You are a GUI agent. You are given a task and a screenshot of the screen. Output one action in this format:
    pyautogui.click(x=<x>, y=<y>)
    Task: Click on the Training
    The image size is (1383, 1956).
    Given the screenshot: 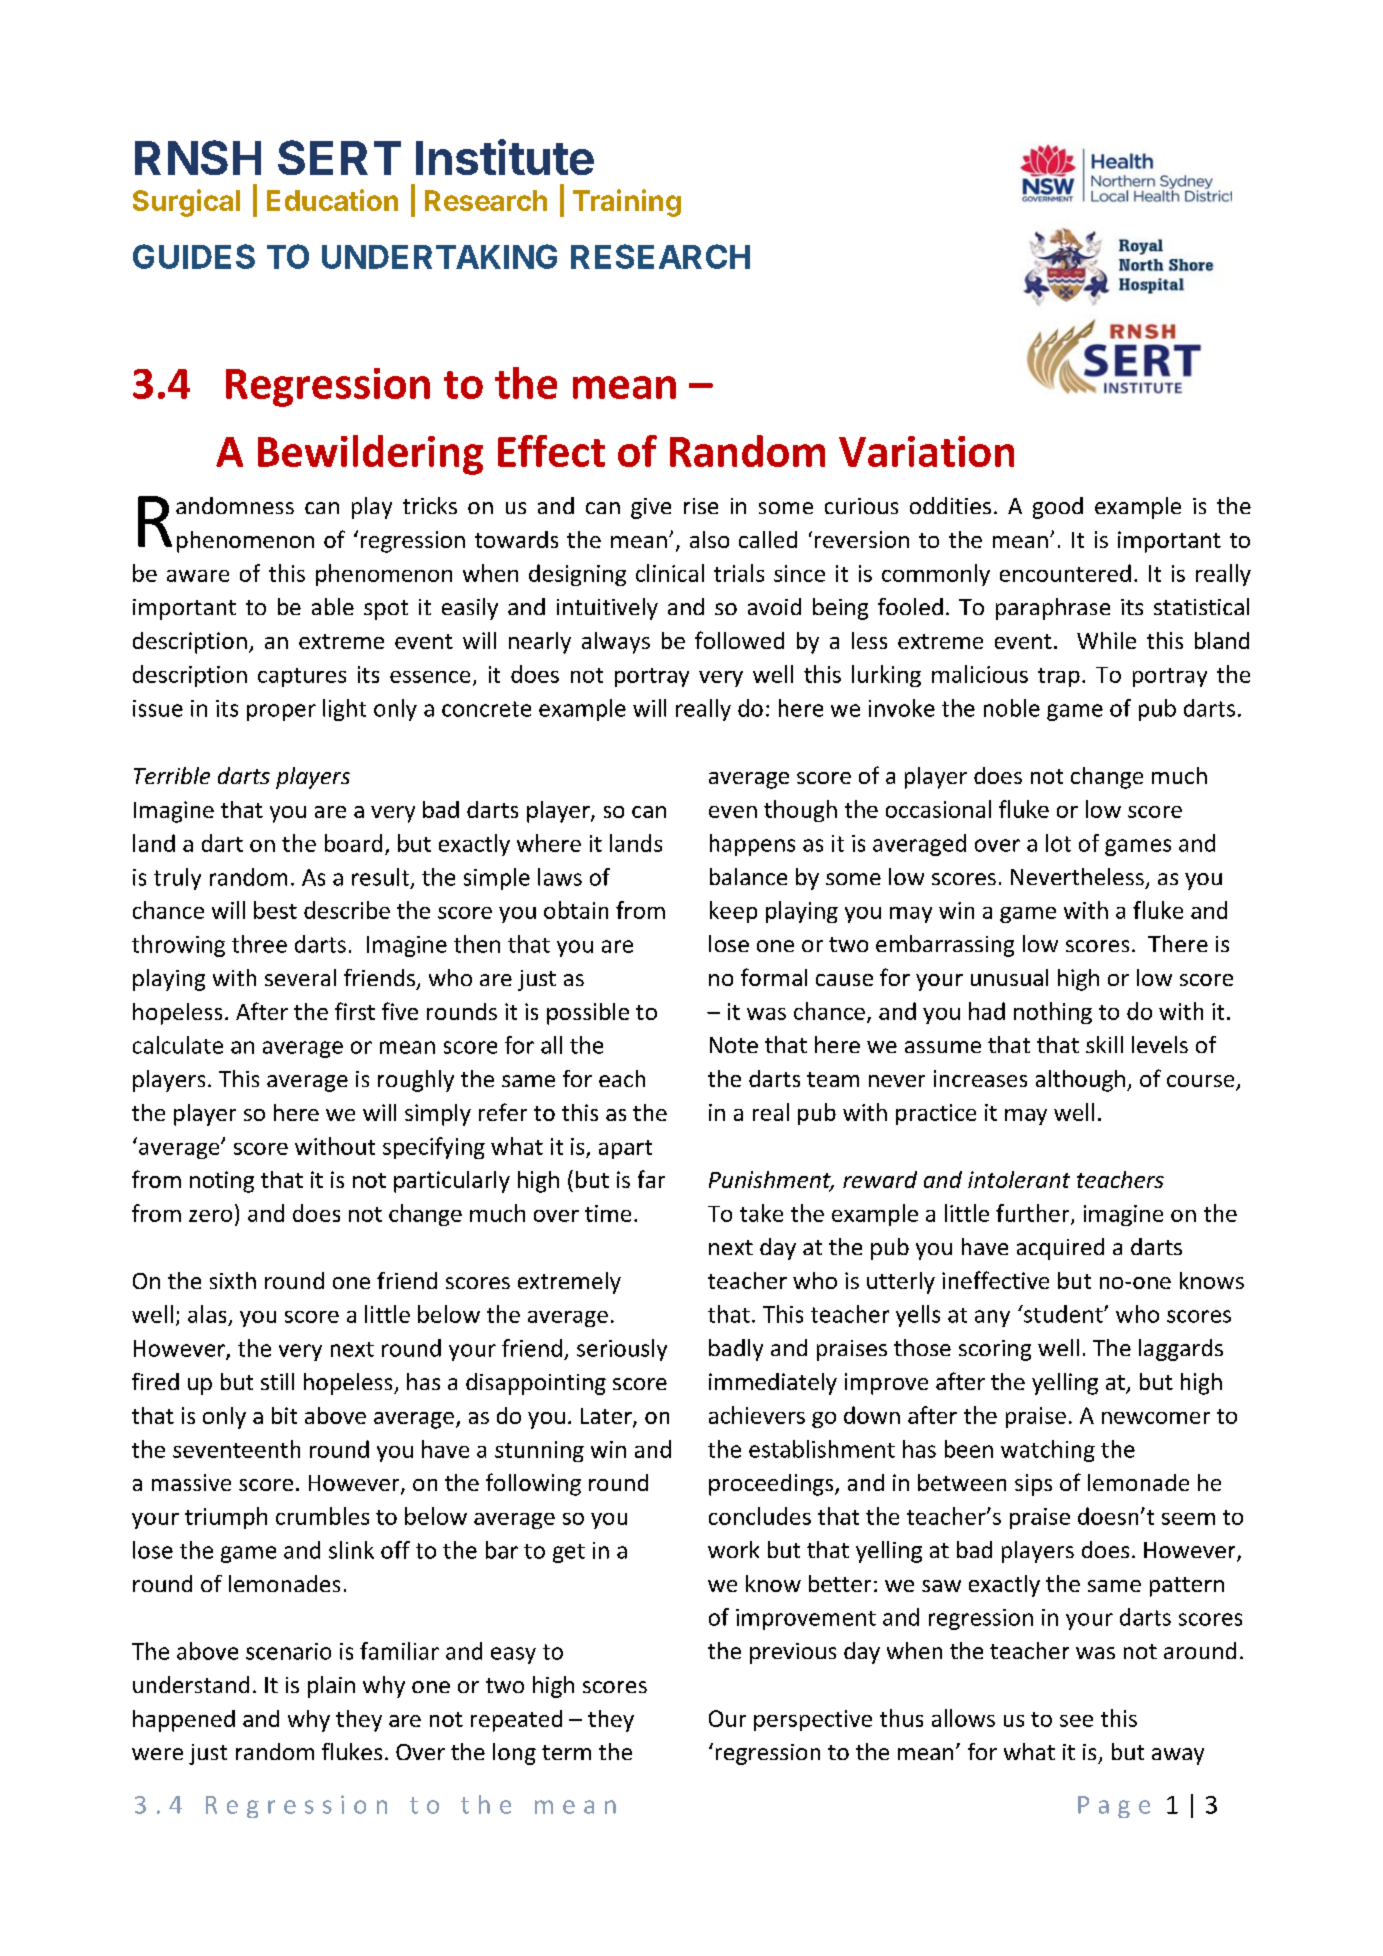 What is the action you would take?
    pyautogui.click(x=627, y=203)
